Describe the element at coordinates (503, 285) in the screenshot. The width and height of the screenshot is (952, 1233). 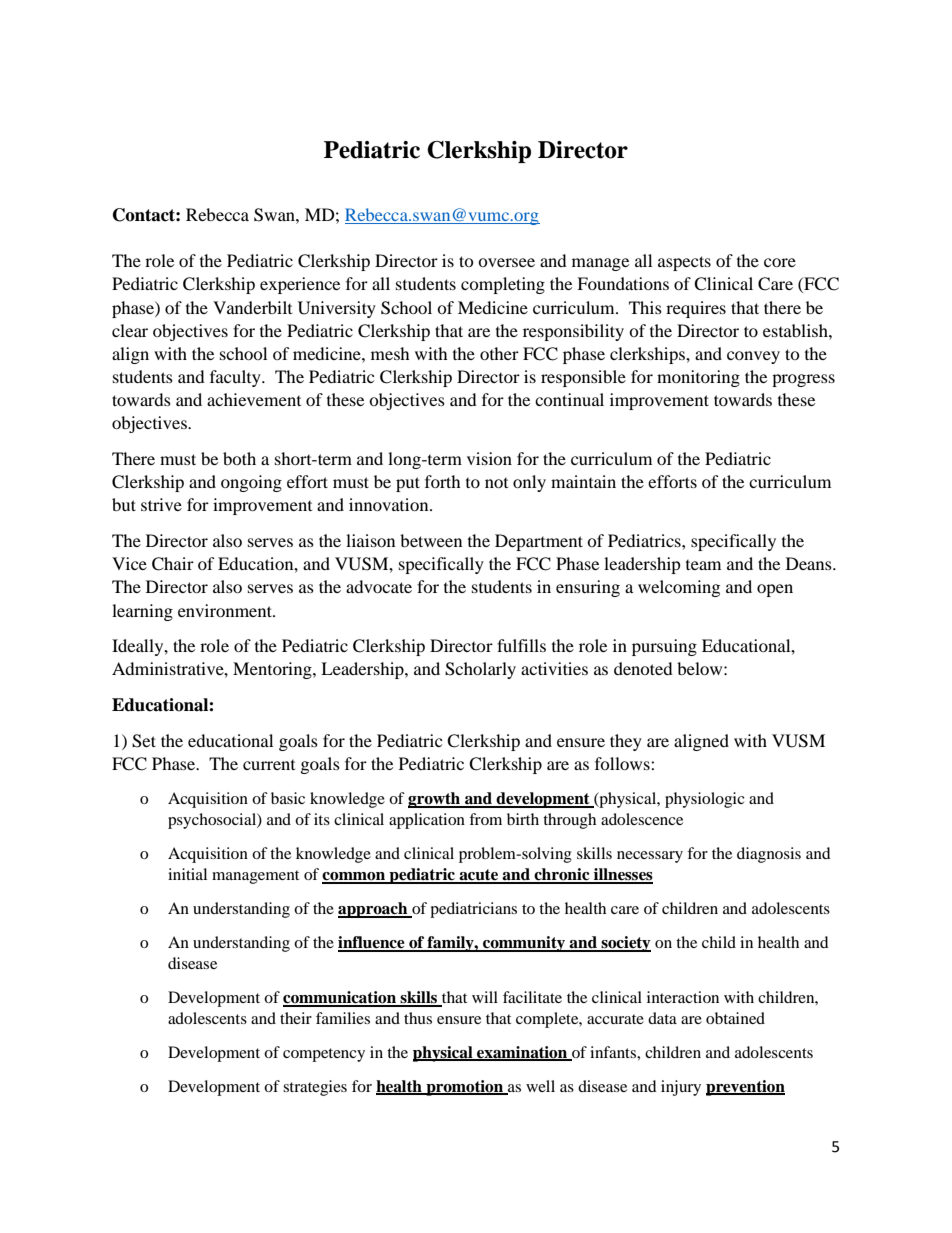
I see `completing` at that location.
